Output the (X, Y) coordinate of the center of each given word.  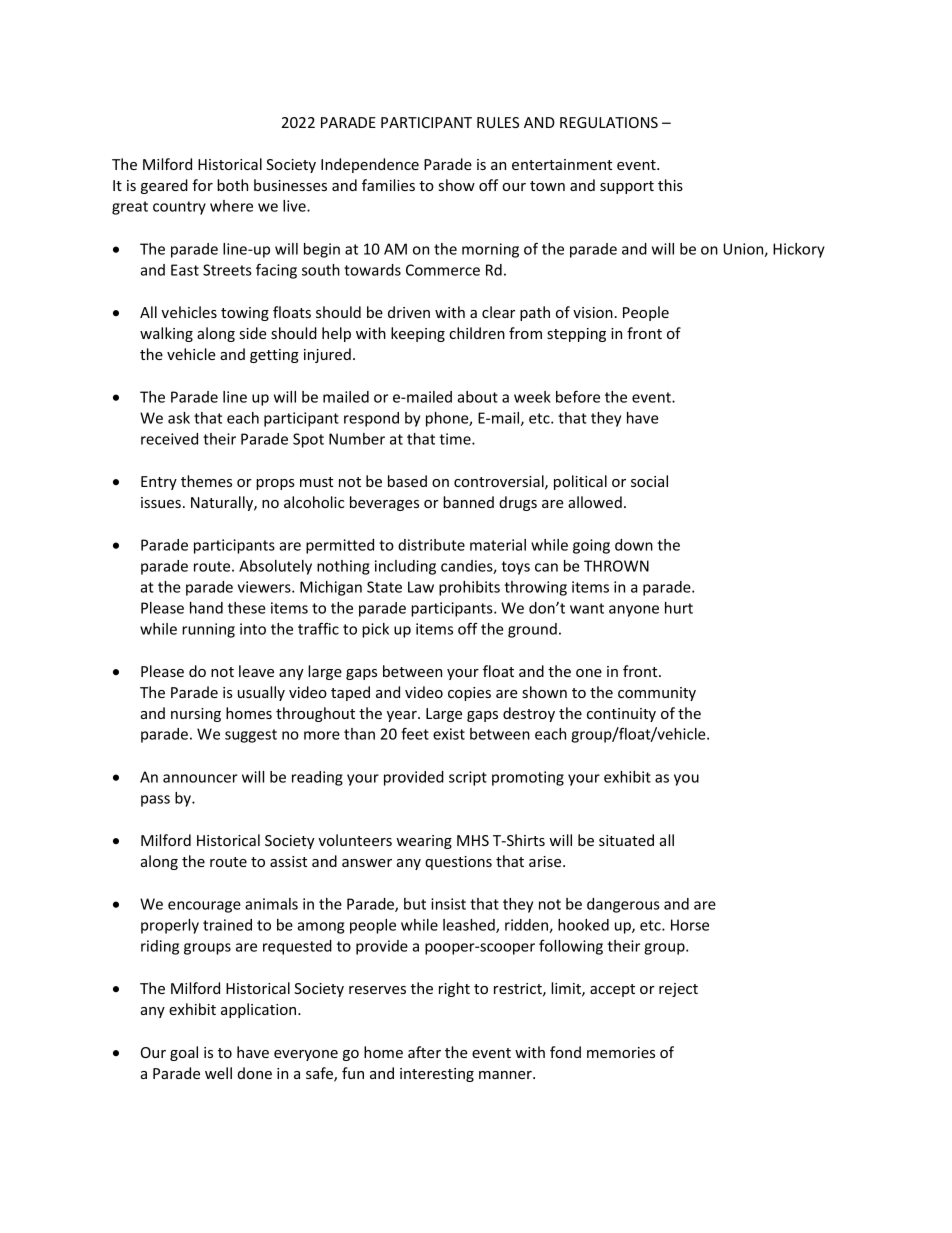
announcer (200, 778)
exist (449, 734)
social (649, 481)
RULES (498, 122)
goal (184, 1053)
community (657, 694)
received (169, 439)
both (232, 185)
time (456, 439)
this (670, 185)
